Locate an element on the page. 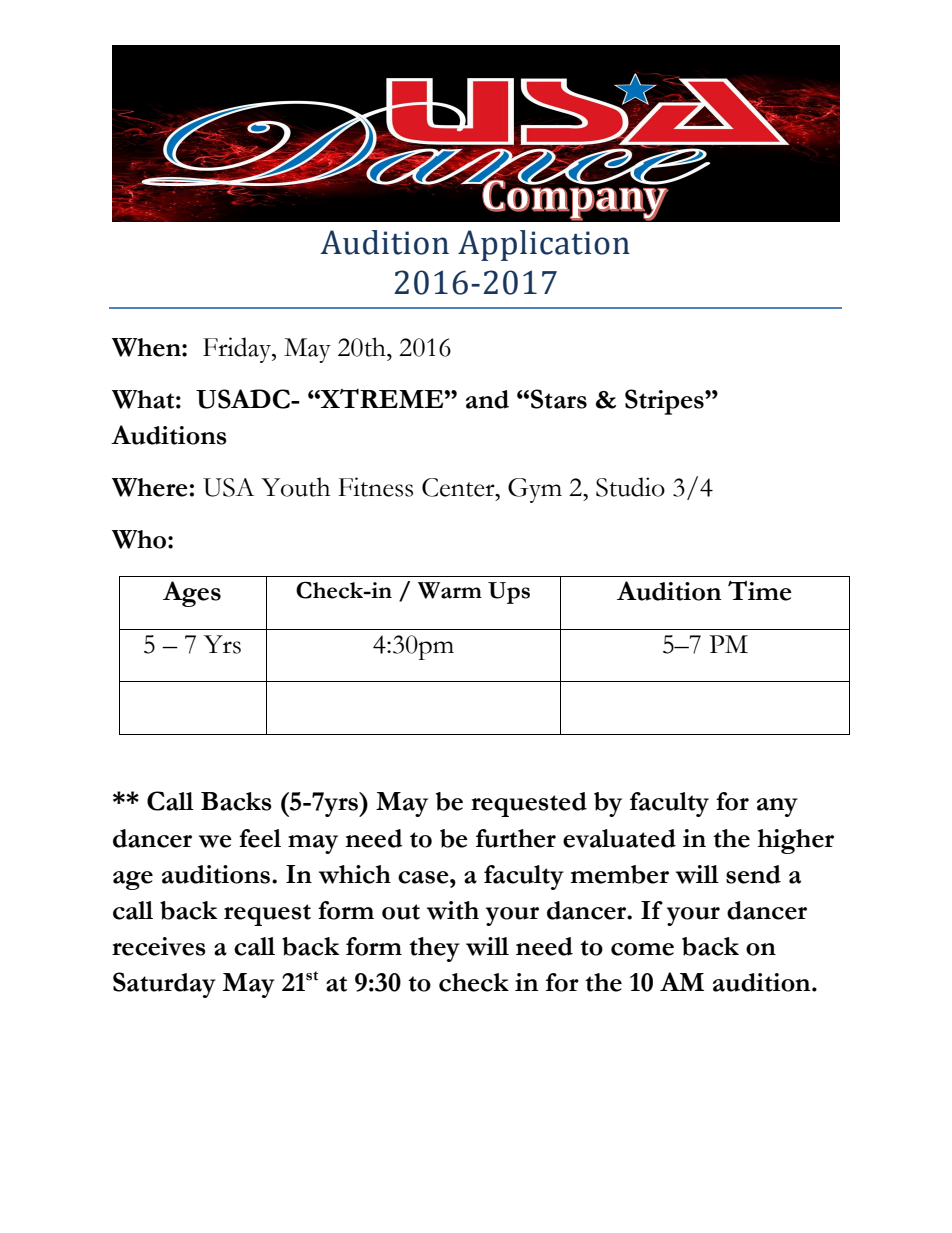 The width and height of the page is (952, 1233). and is located at coordinates (487, 399).
